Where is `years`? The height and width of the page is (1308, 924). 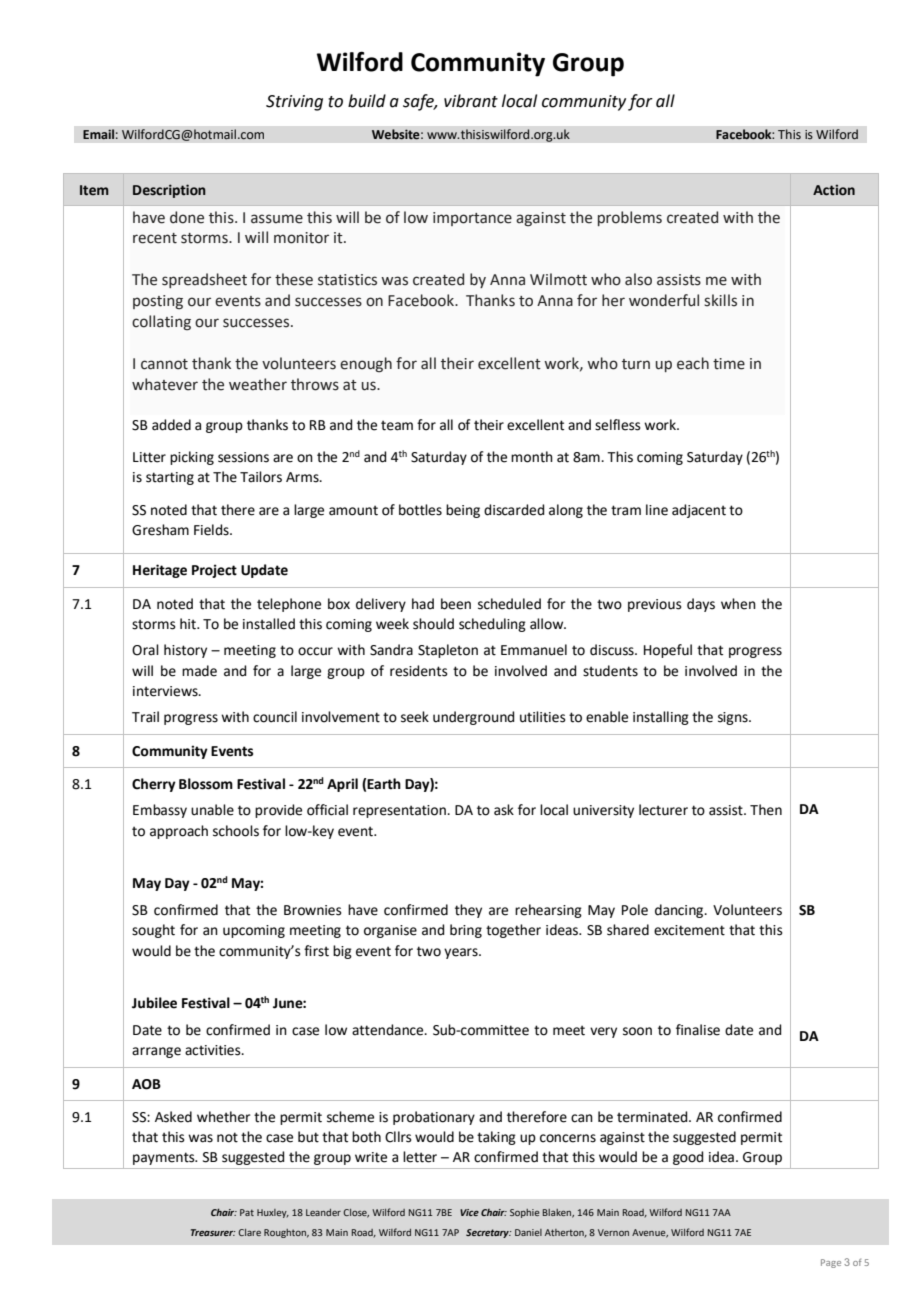
years is located at coordinates (462, 953).
